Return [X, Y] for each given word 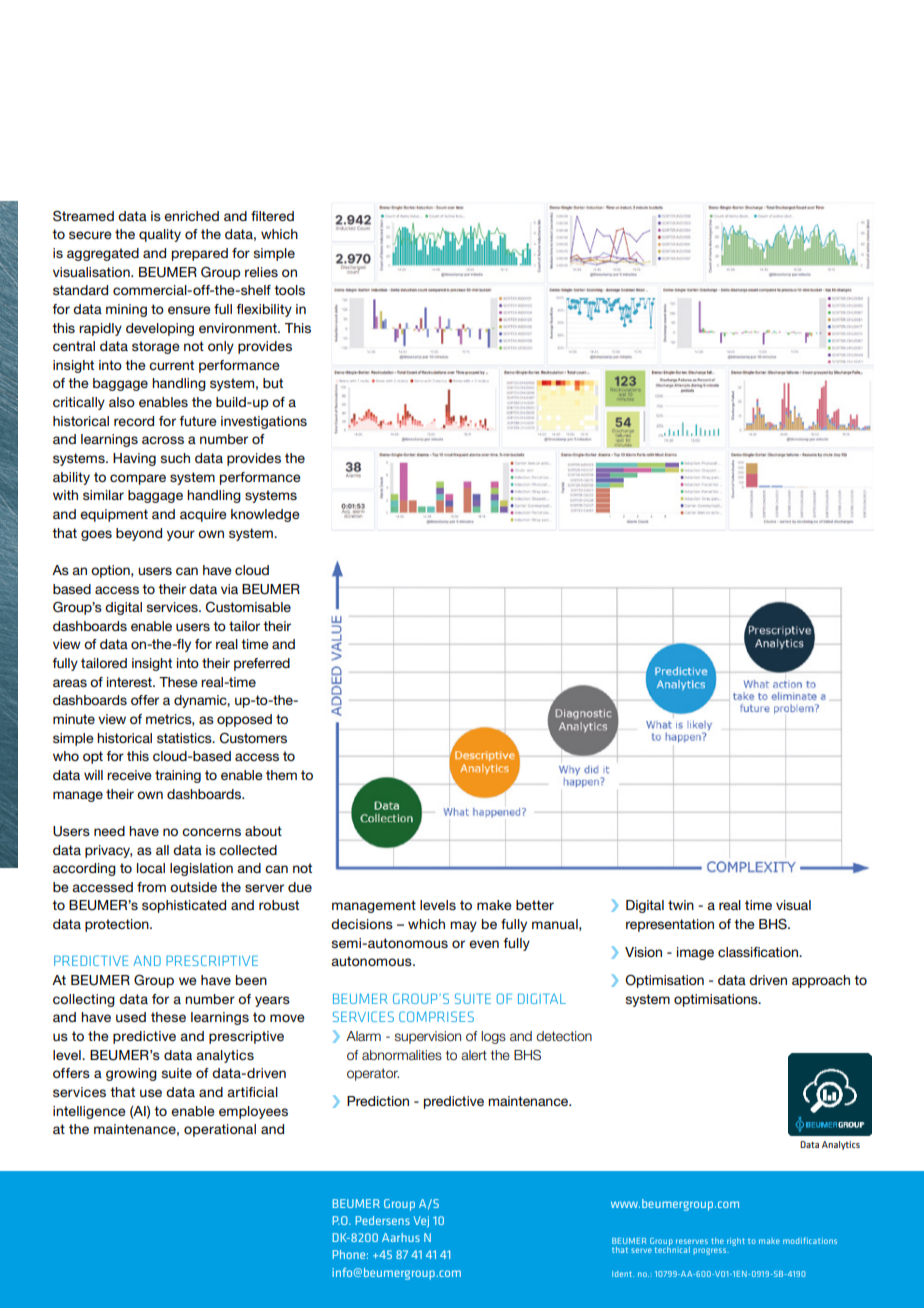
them [281, 775]
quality [160, 235]
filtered [272, 216]
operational [220, 1130]
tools [289, 290]
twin [681, 905]
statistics [185, 738]
